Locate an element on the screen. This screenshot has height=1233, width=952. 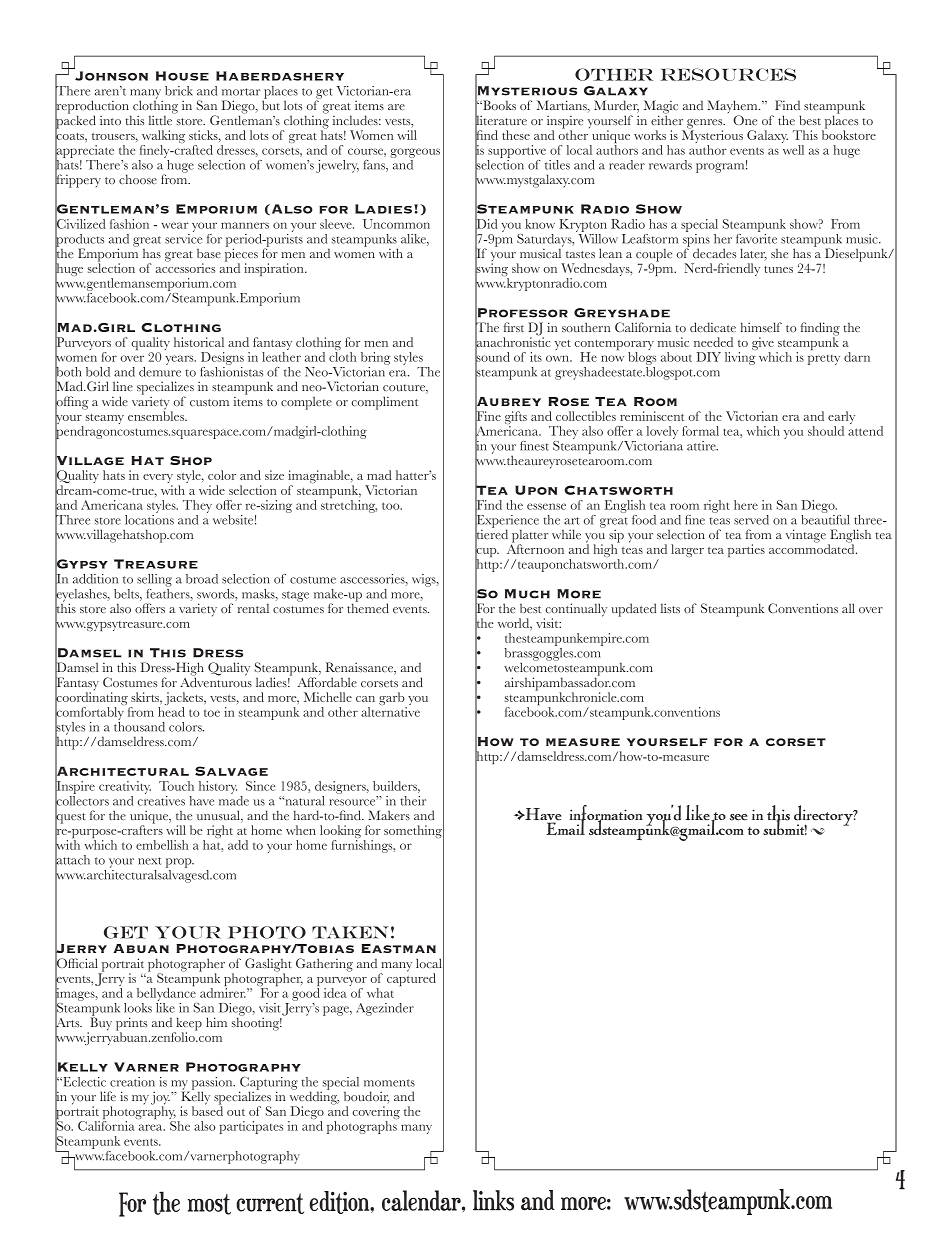
little is located at coordinates (162, 119).
